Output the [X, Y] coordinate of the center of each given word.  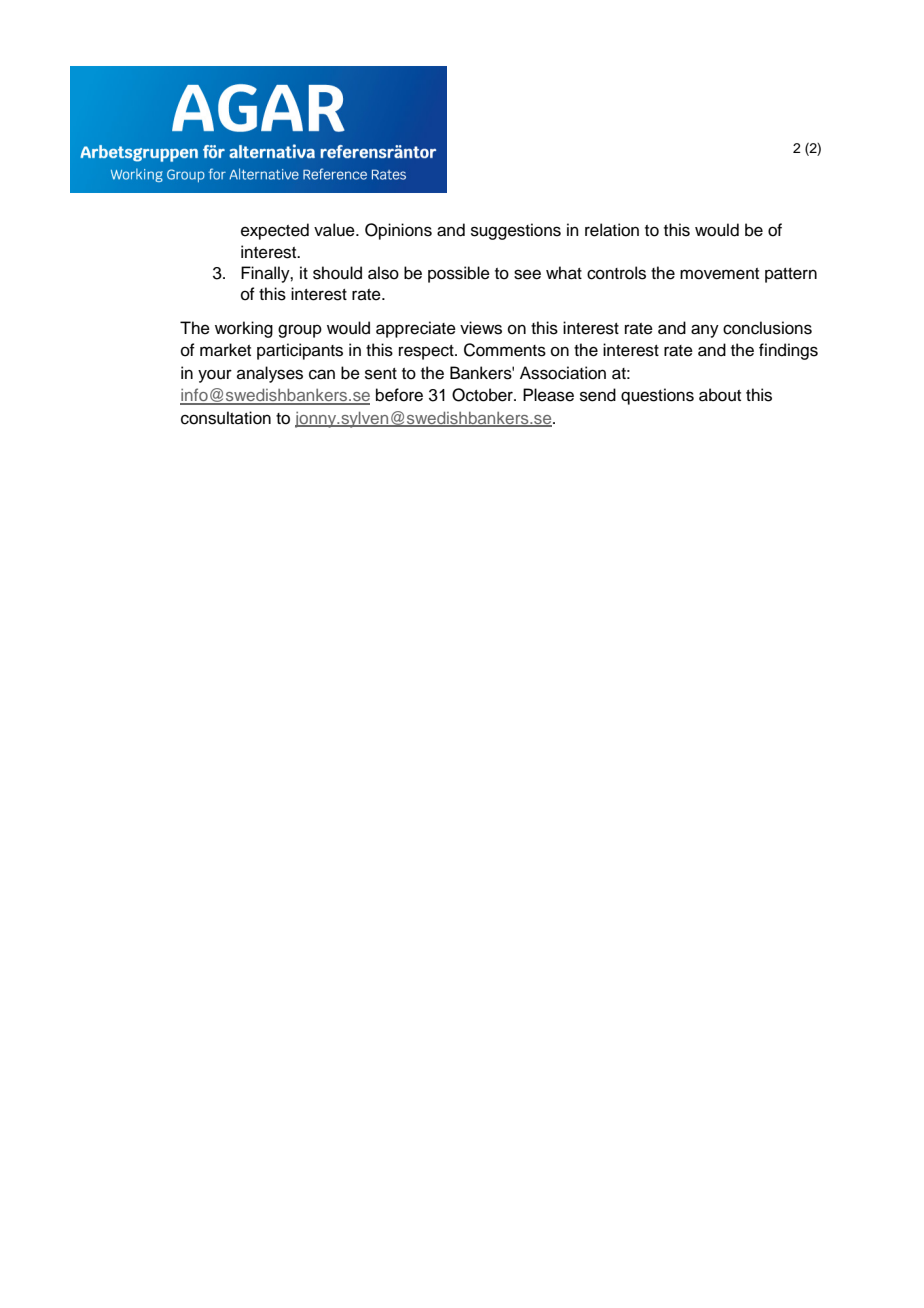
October [483, 395]
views [481, 328]
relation [612, 230]
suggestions [516, 231]
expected [275, 231]
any [705, 331]
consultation [226, 418]
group [300, 331]
